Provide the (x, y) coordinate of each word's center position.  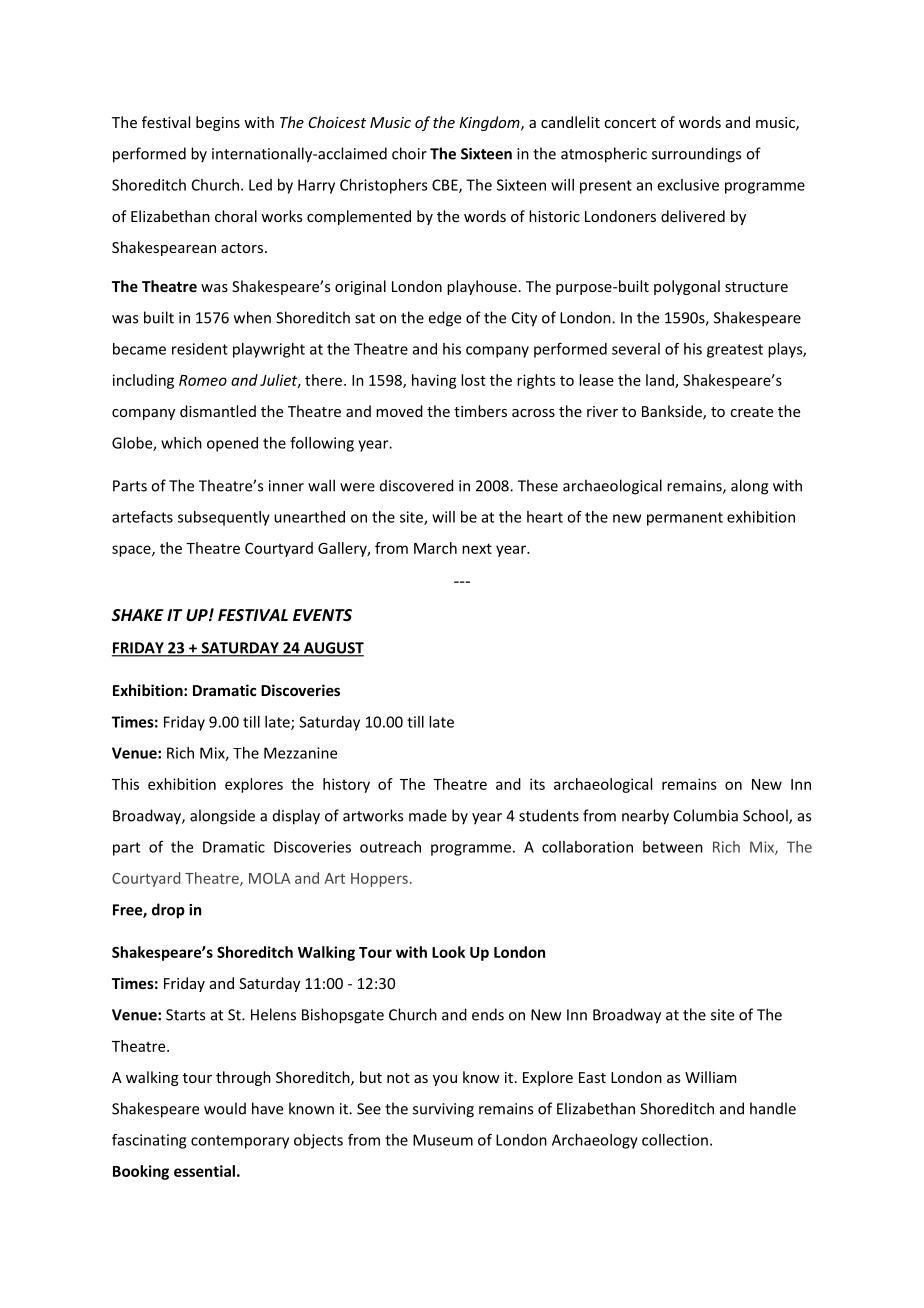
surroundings (696, 155)
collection (675, 1140)
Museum (443, 1140)
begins (218, 123)
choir (409, 153)
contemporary (240, 1142)
